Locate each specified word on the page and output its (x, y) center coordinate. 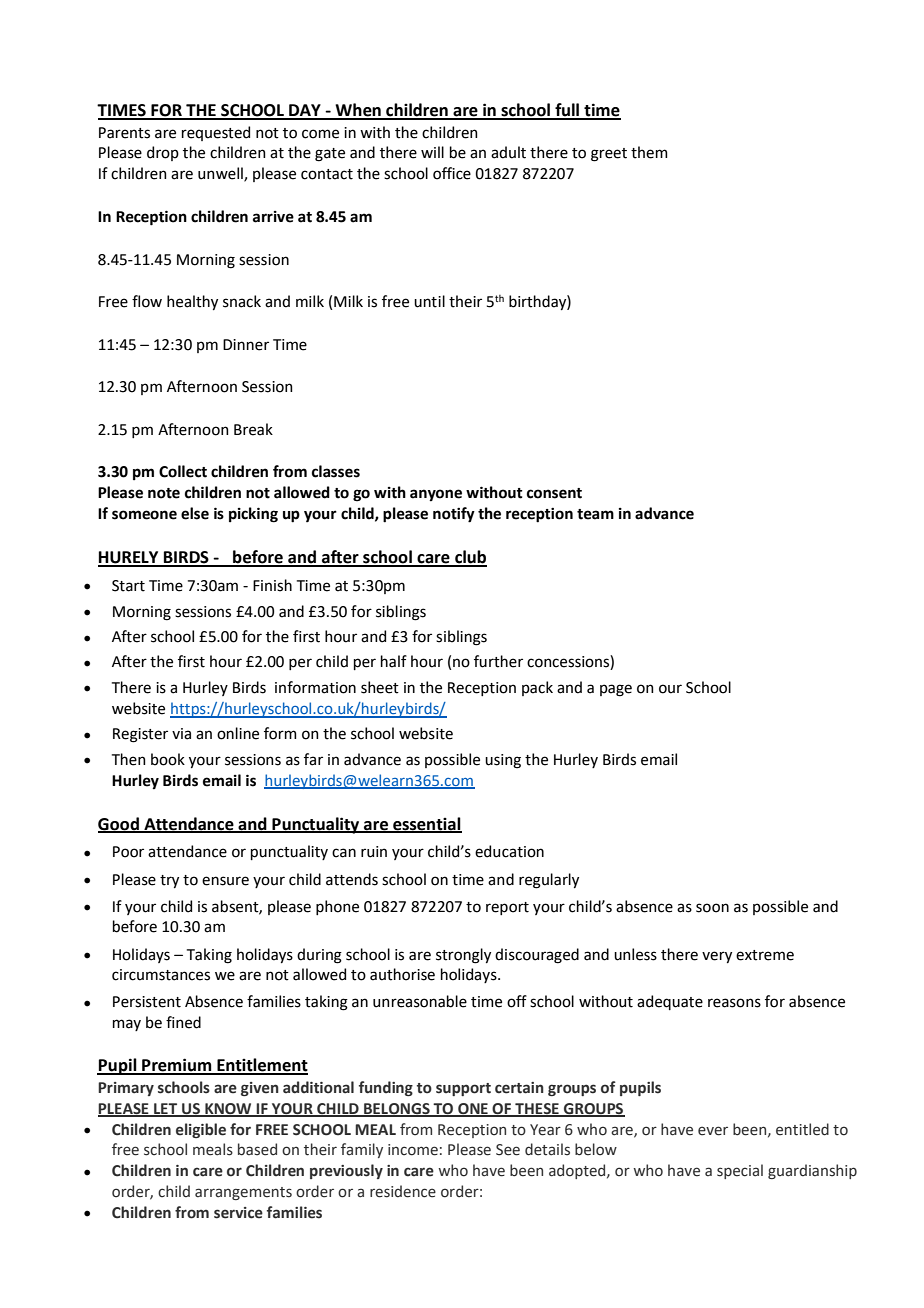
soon (712, 908)
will (432, 152)
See (508, 1150)
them (649, 152)
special (740, 1171)
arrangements (243, 1193)
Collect (183, 471)
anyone (436, 495)
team (595, 514)
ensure (225, 881)
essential (426, 824)
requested (216, 133)
